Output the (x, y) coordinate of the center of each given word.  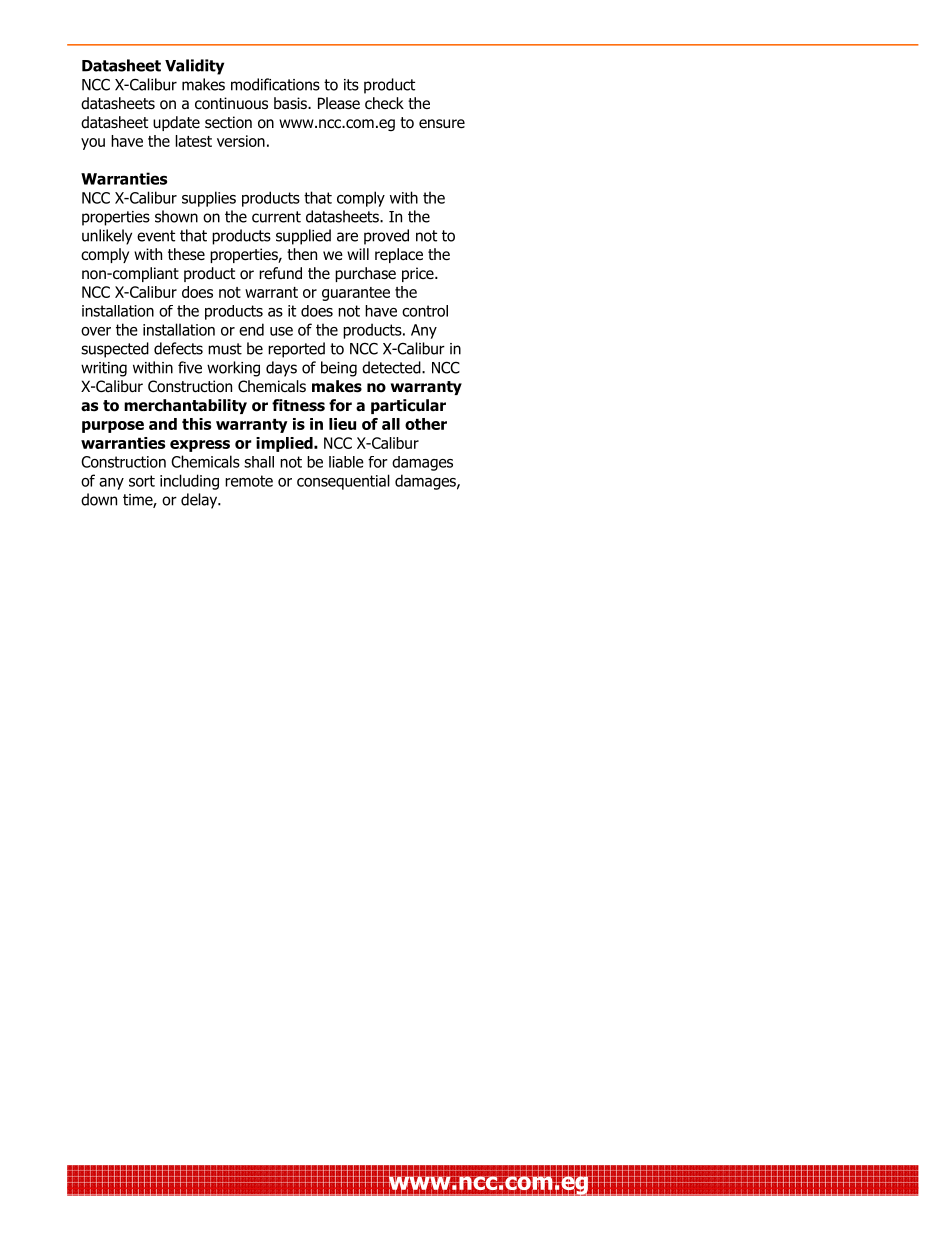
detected (392, 367)
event (156, 236)
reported (296, 350)
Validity (194, 67)
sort (142, 481)
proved (386, 237)
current (276, 217)
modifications (275, 84)
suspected (115, 350)
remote (249, 481)
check (384, 103)
